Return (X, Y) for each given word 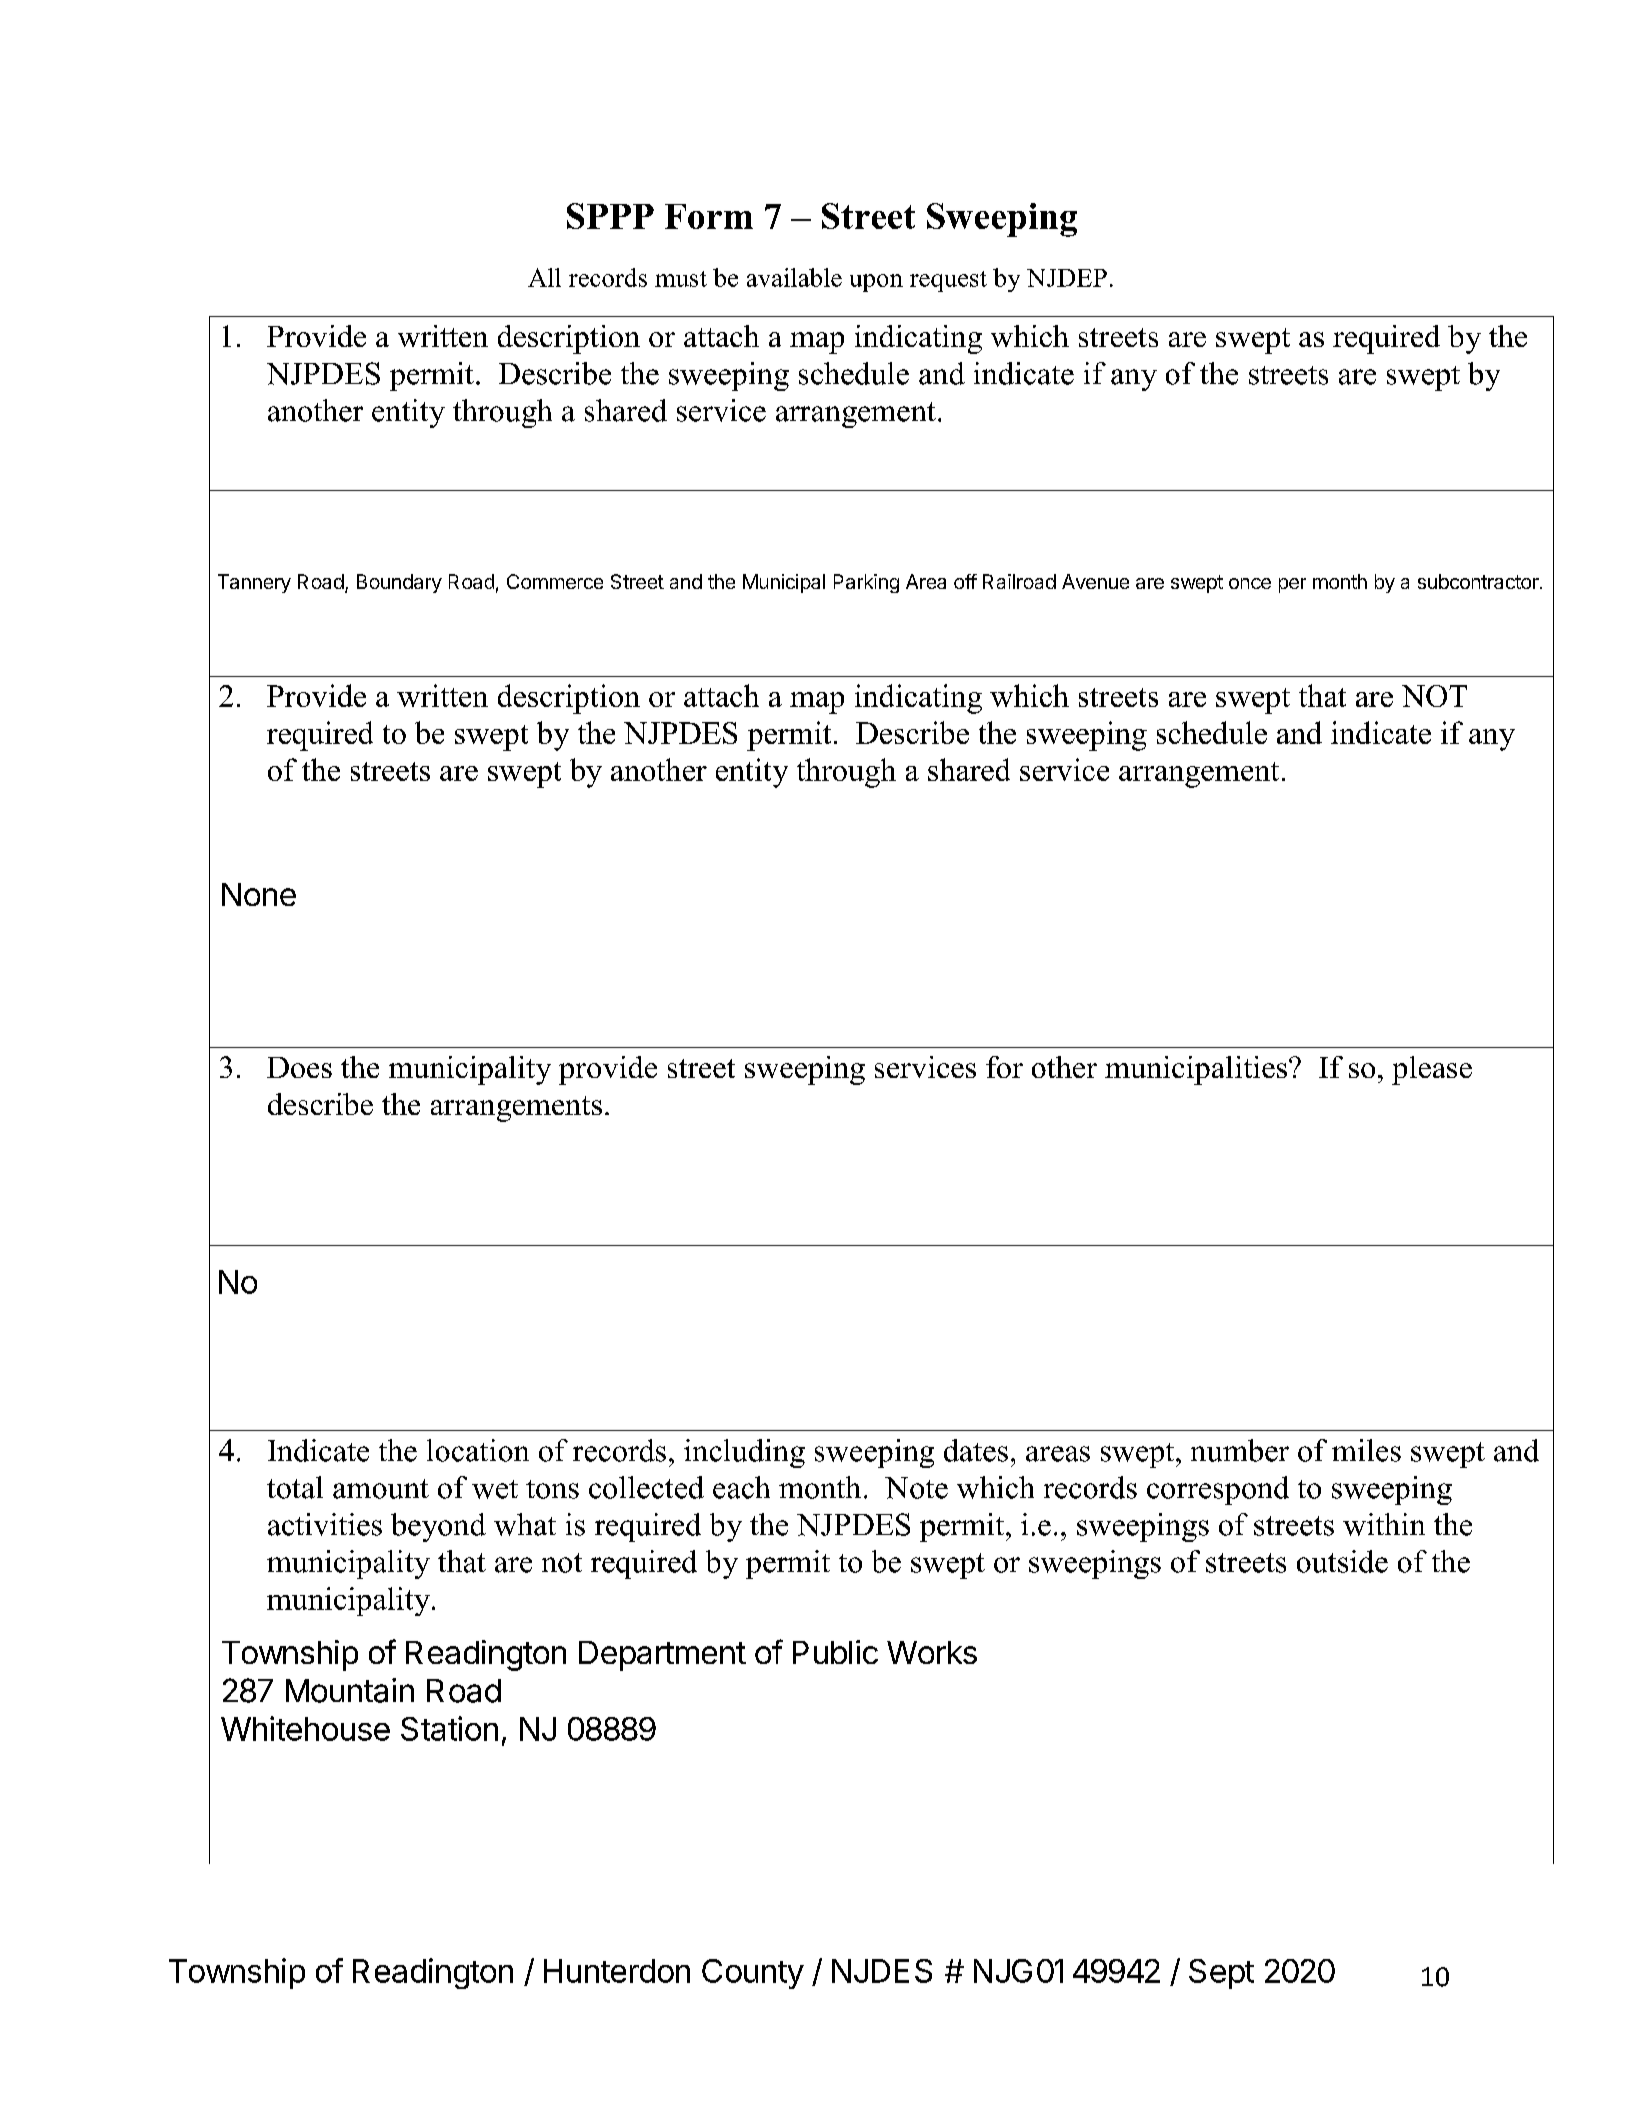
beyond (438, 1527)
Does (299, 1067)
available (794, 277)
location (478, 1450)
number (1240, 1450)
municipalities (1196, 1070)
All (544, 277)
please (1432, 1070)
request (948, 281)
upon (876, 283)
